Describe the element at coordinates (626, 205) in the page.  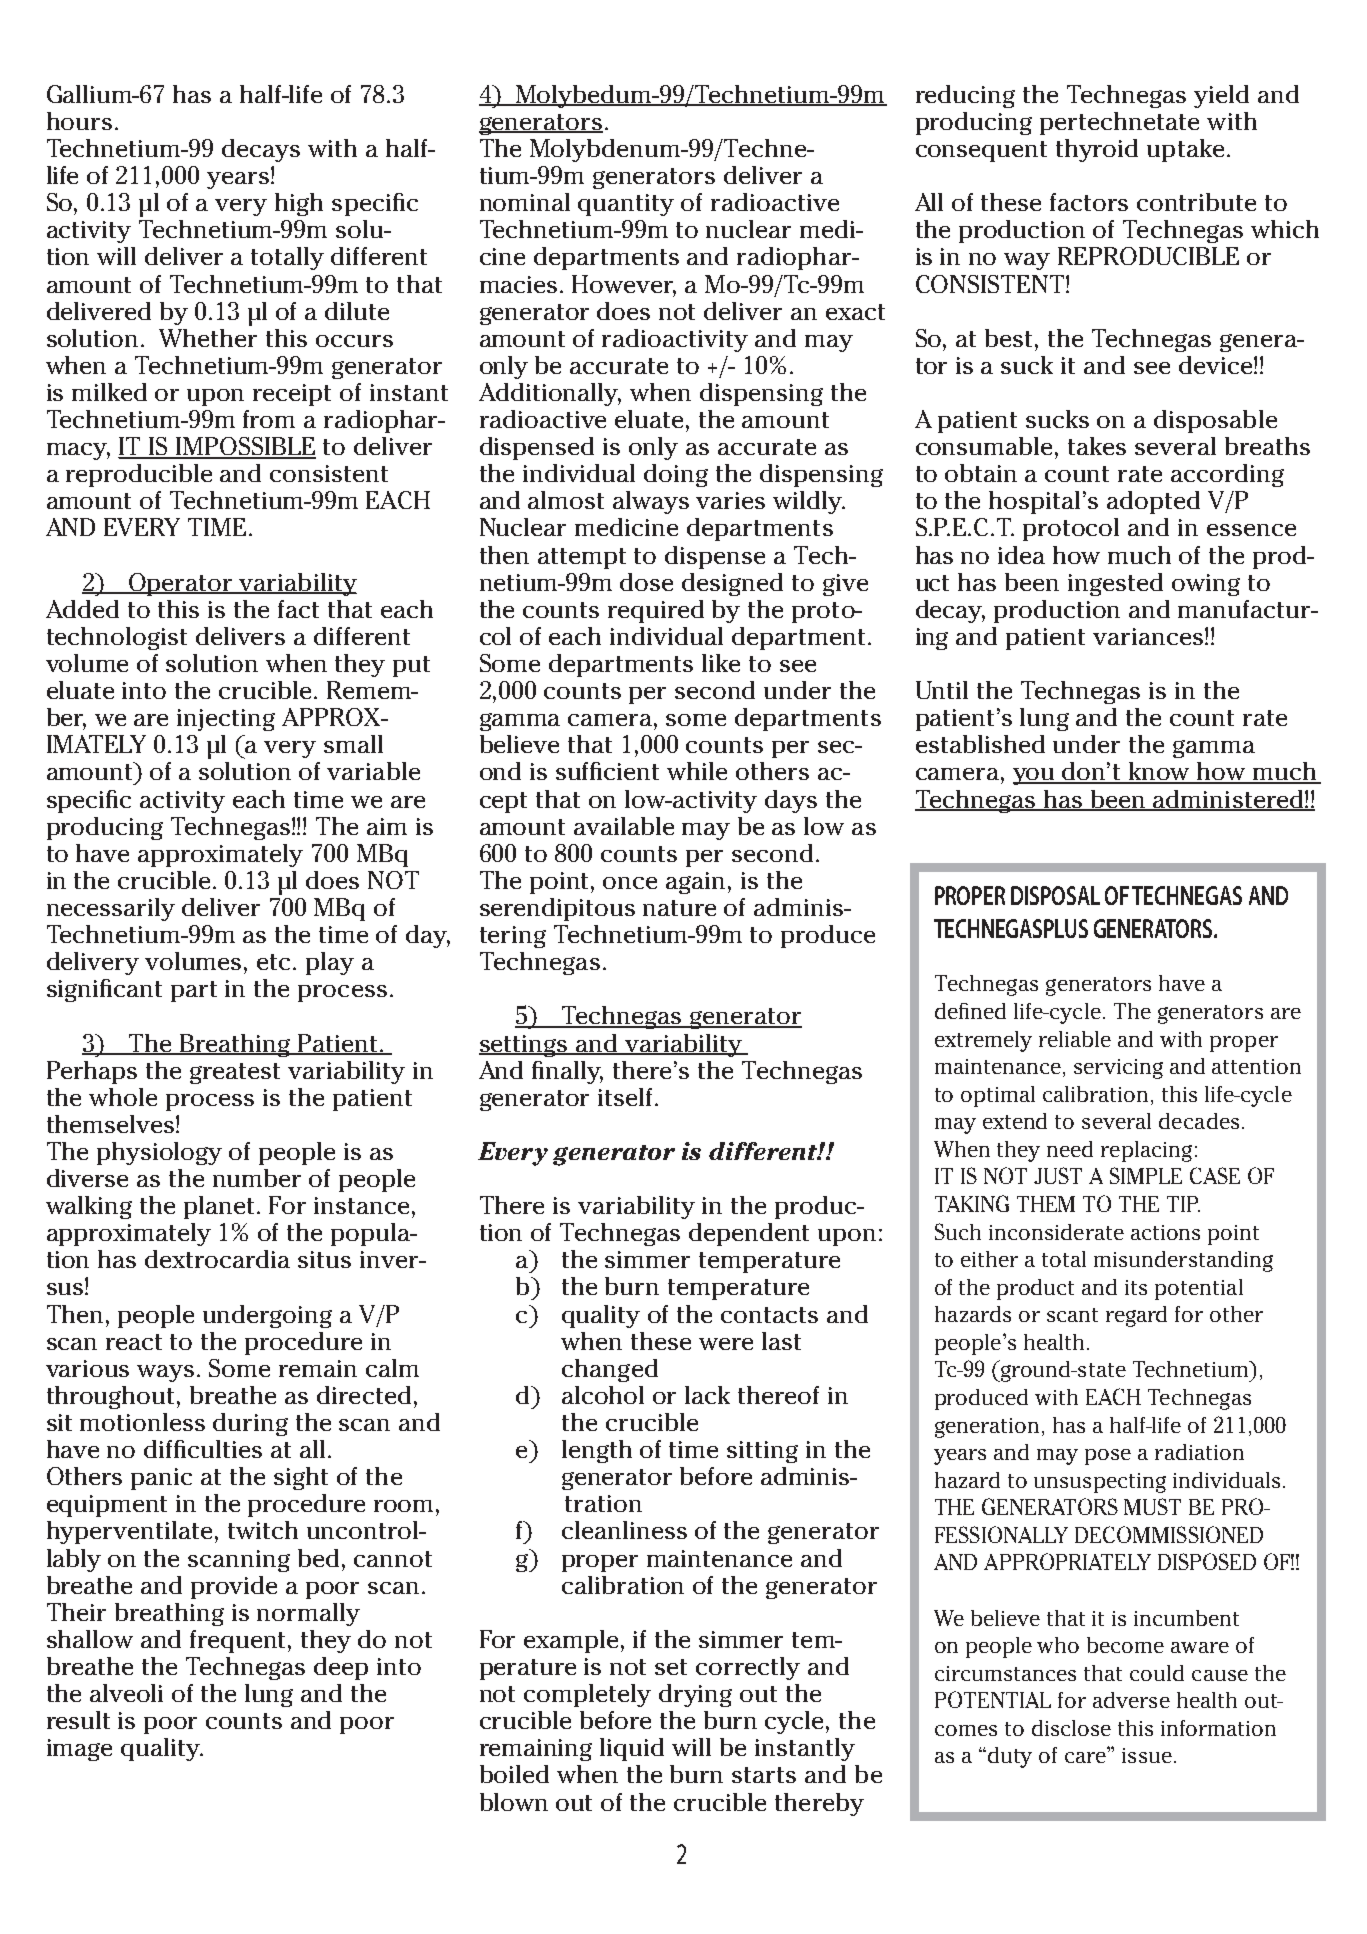
I see `quantity` at that location.
